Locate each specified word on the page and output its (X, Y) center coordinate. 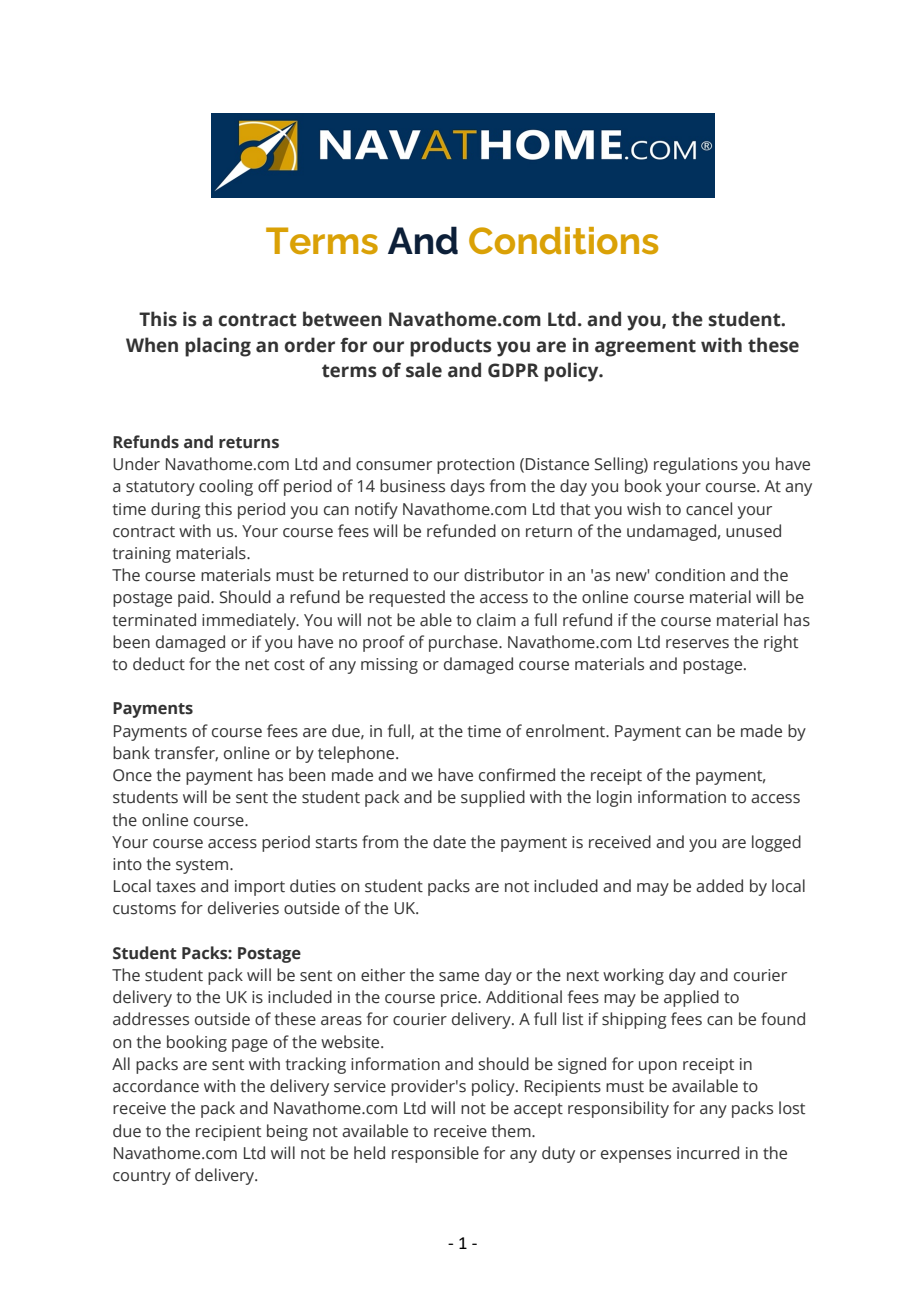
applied (691, 998)
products (451, 347)
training (142, 555)
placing (218, 347)
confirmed (517, 775)
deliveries (243, 908)
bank (131, 753)
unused (753, 531)
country (142, 1177)
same (459, 977)
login (614, 798)
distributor (504, 575)
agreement (645, 348)
